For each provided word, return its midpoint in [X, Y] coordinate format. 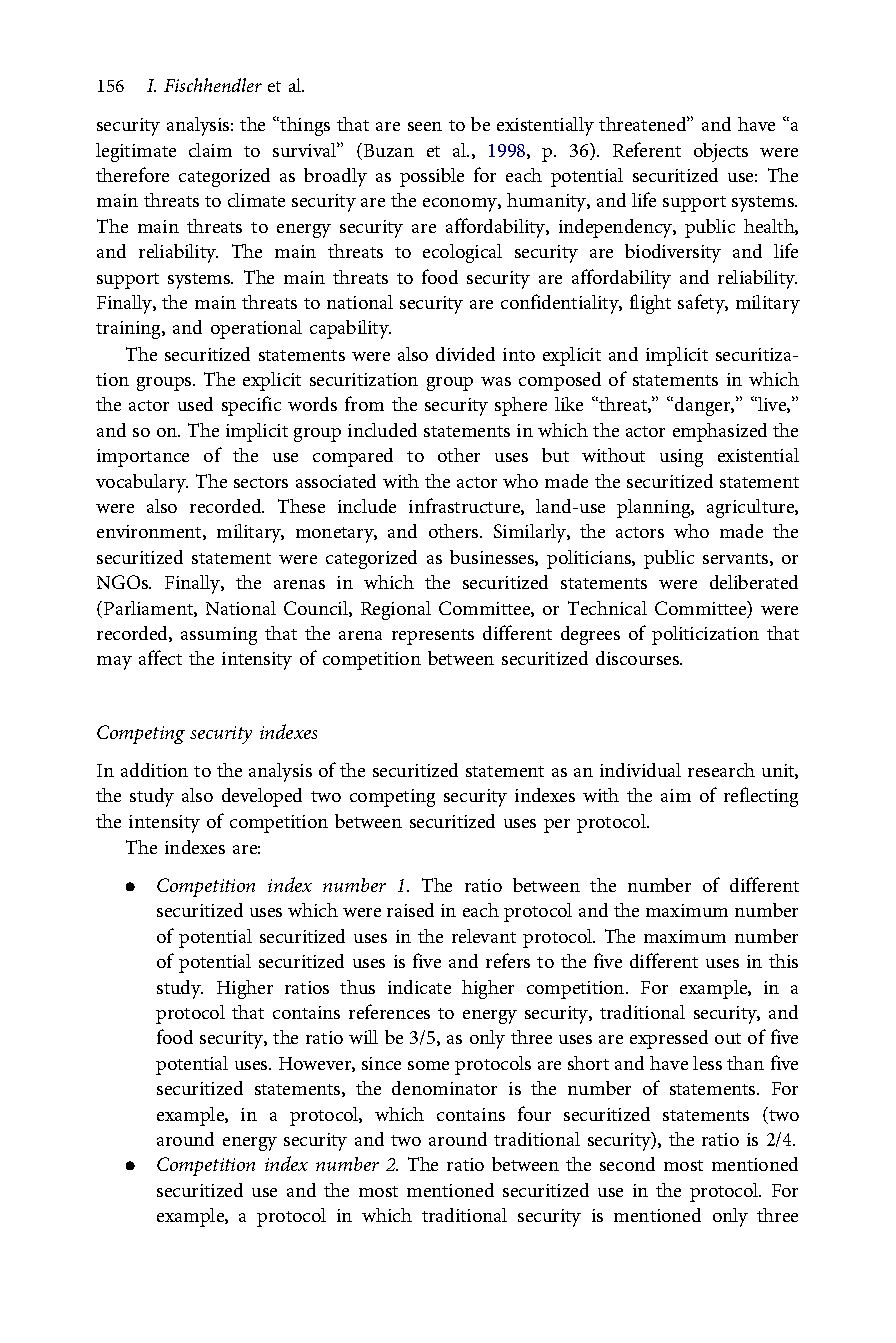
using [681, 458]
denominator [444, 1088]
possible [432, 177]
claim [210, 150]
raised [410, 910]
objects [721, 152]
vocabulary [142, 483]
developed [262, 797]
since [381, 1063]
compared [353, 457]
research [721, 770]
